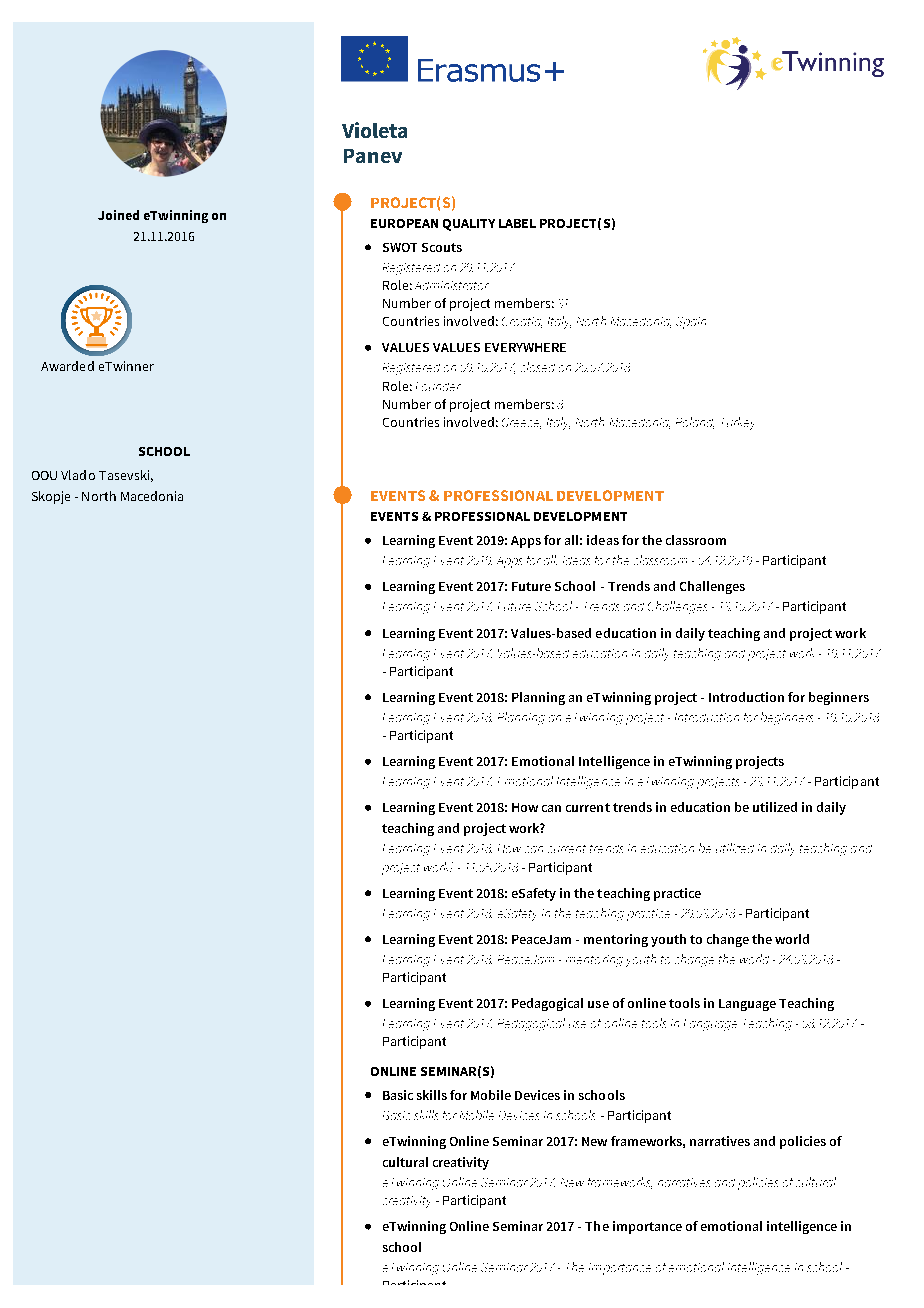 This screenshot has height=1308, width=924. Describe the element at coordinates (517, 223) in the screenshot. I see `LABEL` at that location.
